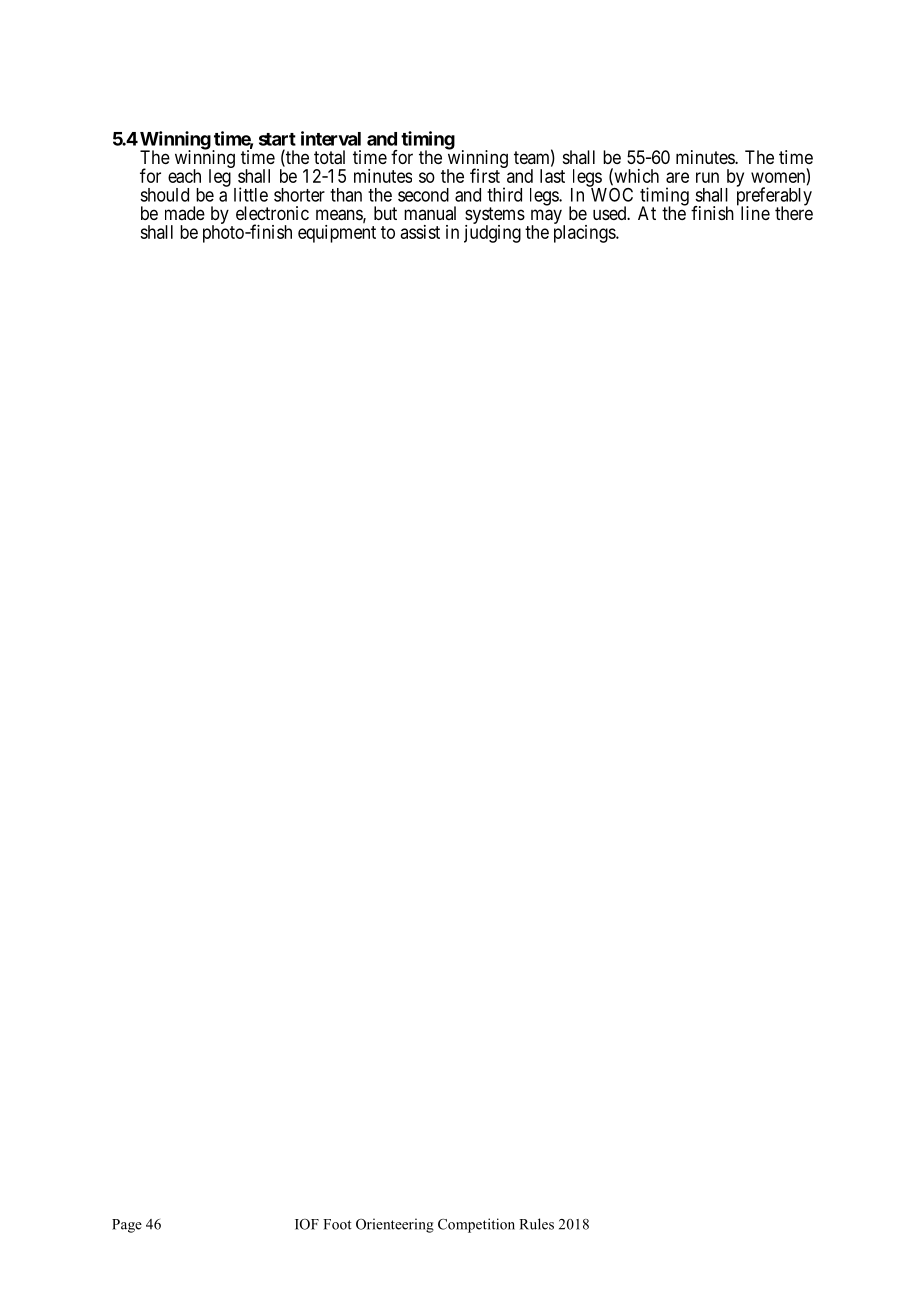 Image resolution: width=924 pixels, height=1308 pixels. I want to click on first, so click(485, 175).
